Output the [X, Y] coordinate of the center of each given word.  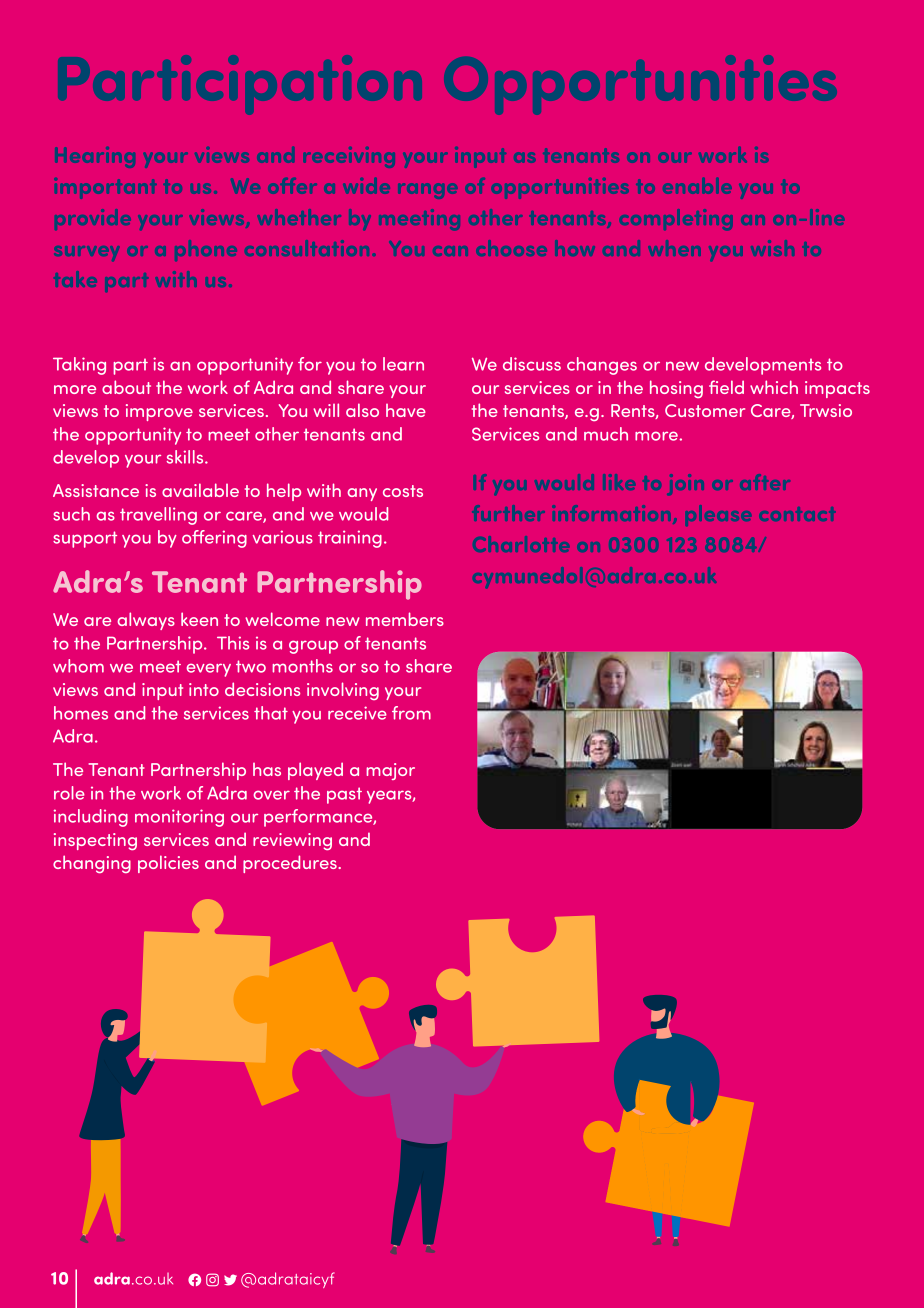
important [105, 188]
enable [697, 186]
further [508, 513]
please [718, 515]
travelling [158, 516]
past [344, 795]
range [428, 191]
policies [168, 864]
